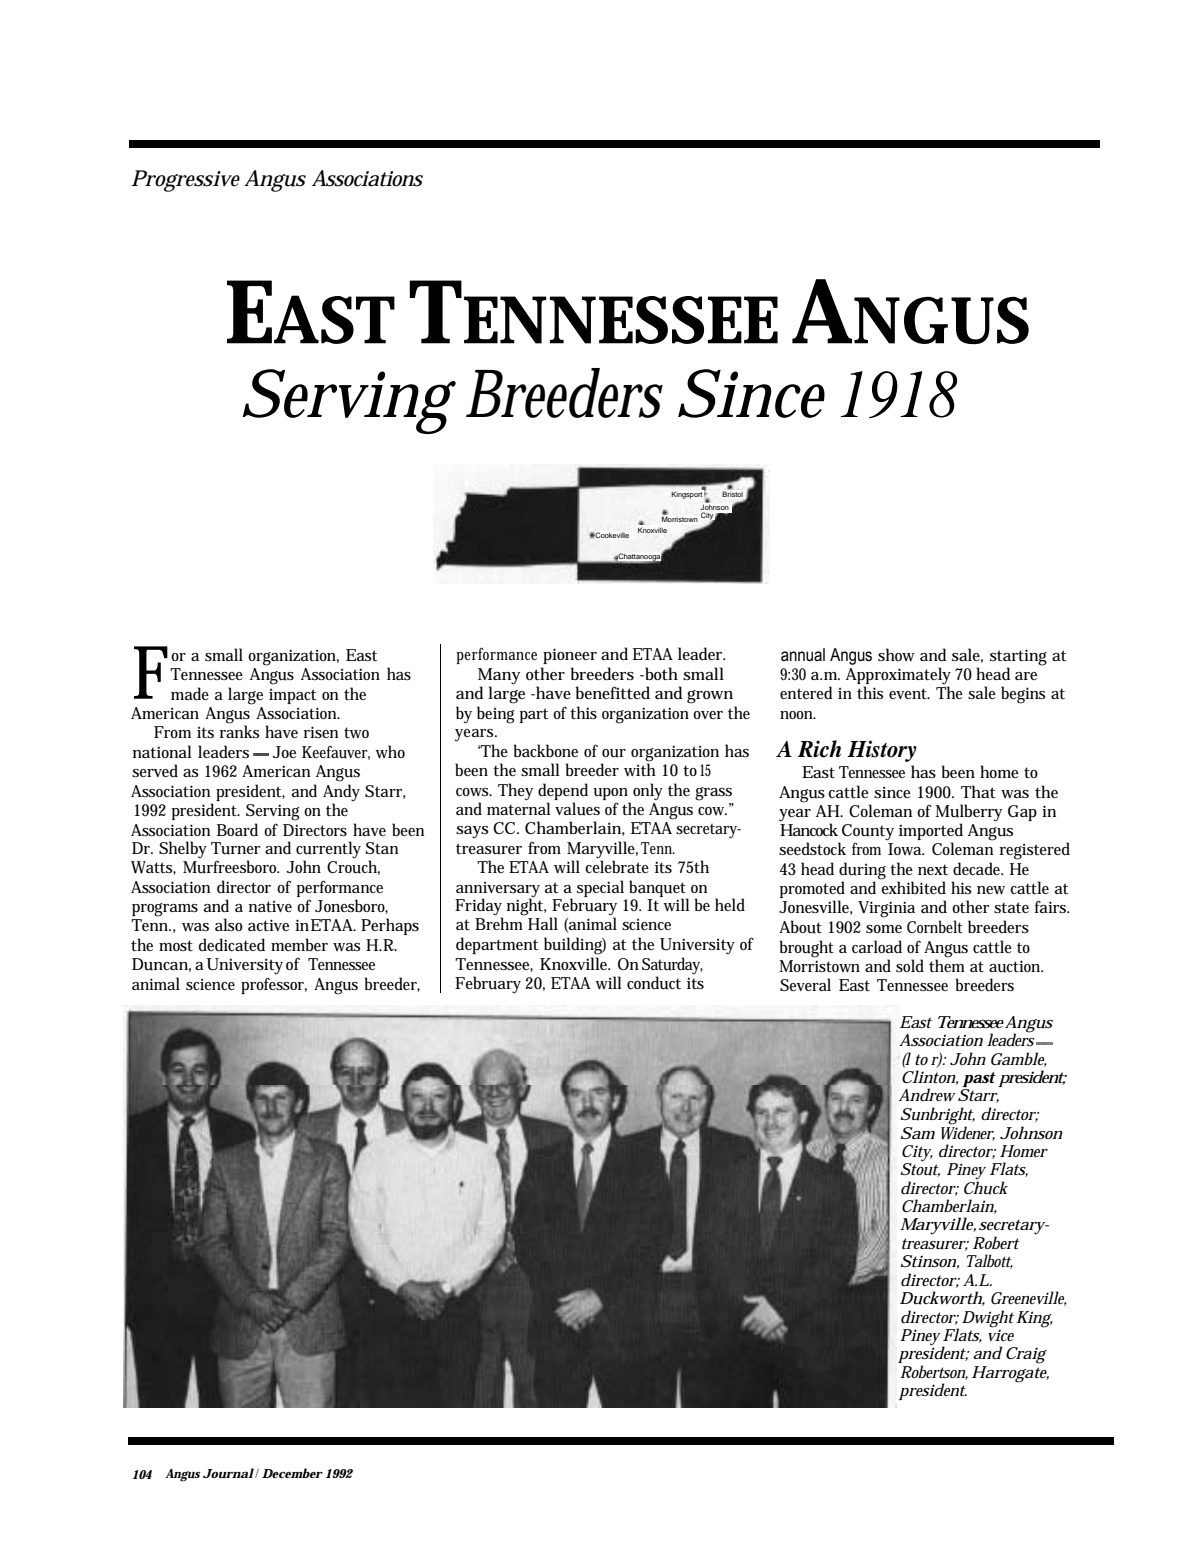 The width and height of the document is (1199, 1552). I want to click on Craig, so click(1026, 1355).
